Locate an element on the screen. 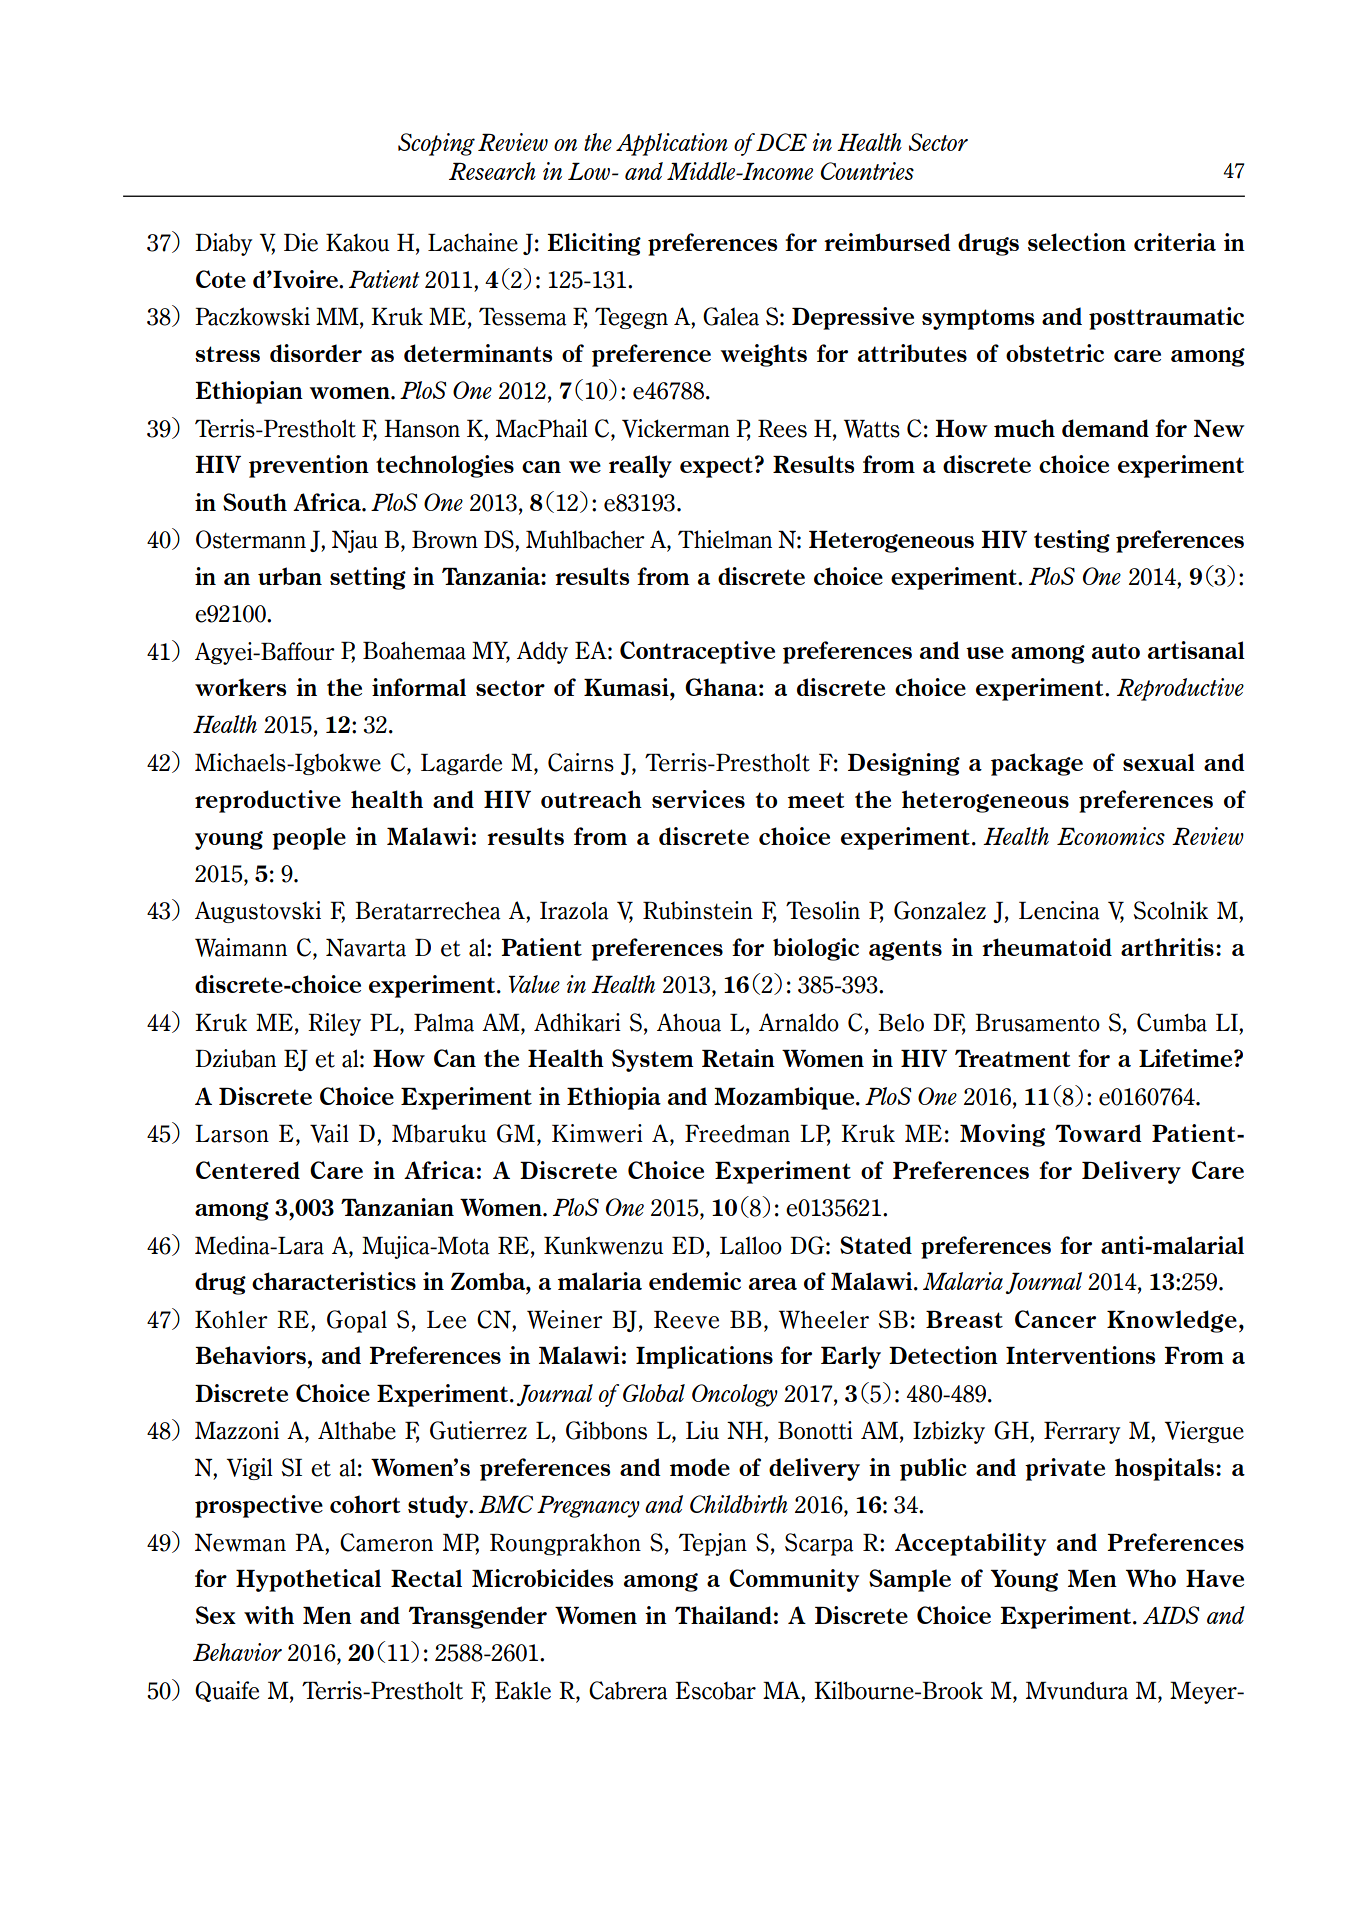  Cancer is located at coordinates (1055, 1319).
